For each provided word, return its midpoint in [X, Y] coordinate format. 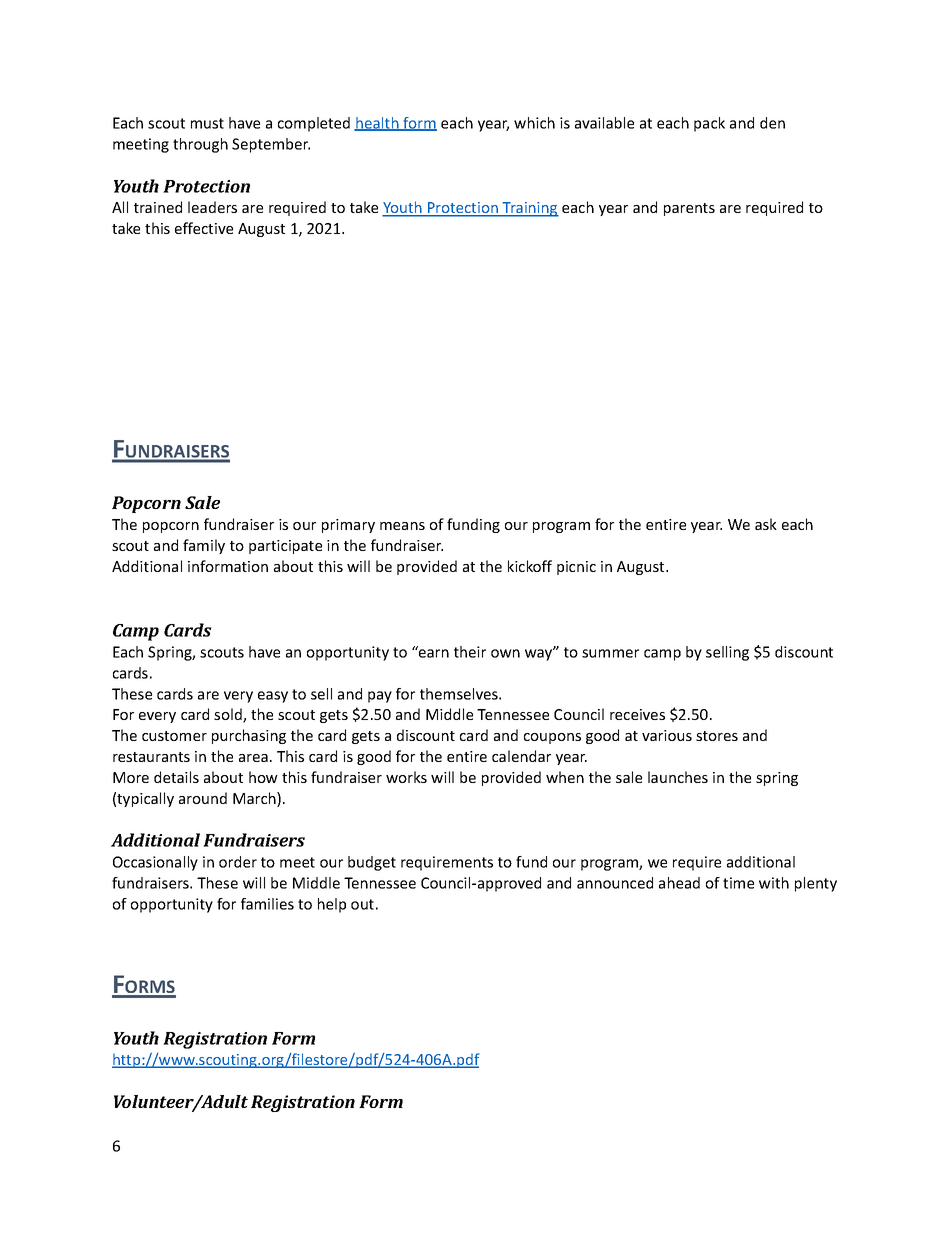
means [402, 526]
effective [204, 228]
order [238, 862]
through [200, 145]
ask [766, 524]
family [204, 546]
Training [530, 209]
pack [709, 124]
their [470, 652]
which [534, 123]
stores [717, 736]
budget [372, 863]
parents [689, 209]
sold [229, 715]
